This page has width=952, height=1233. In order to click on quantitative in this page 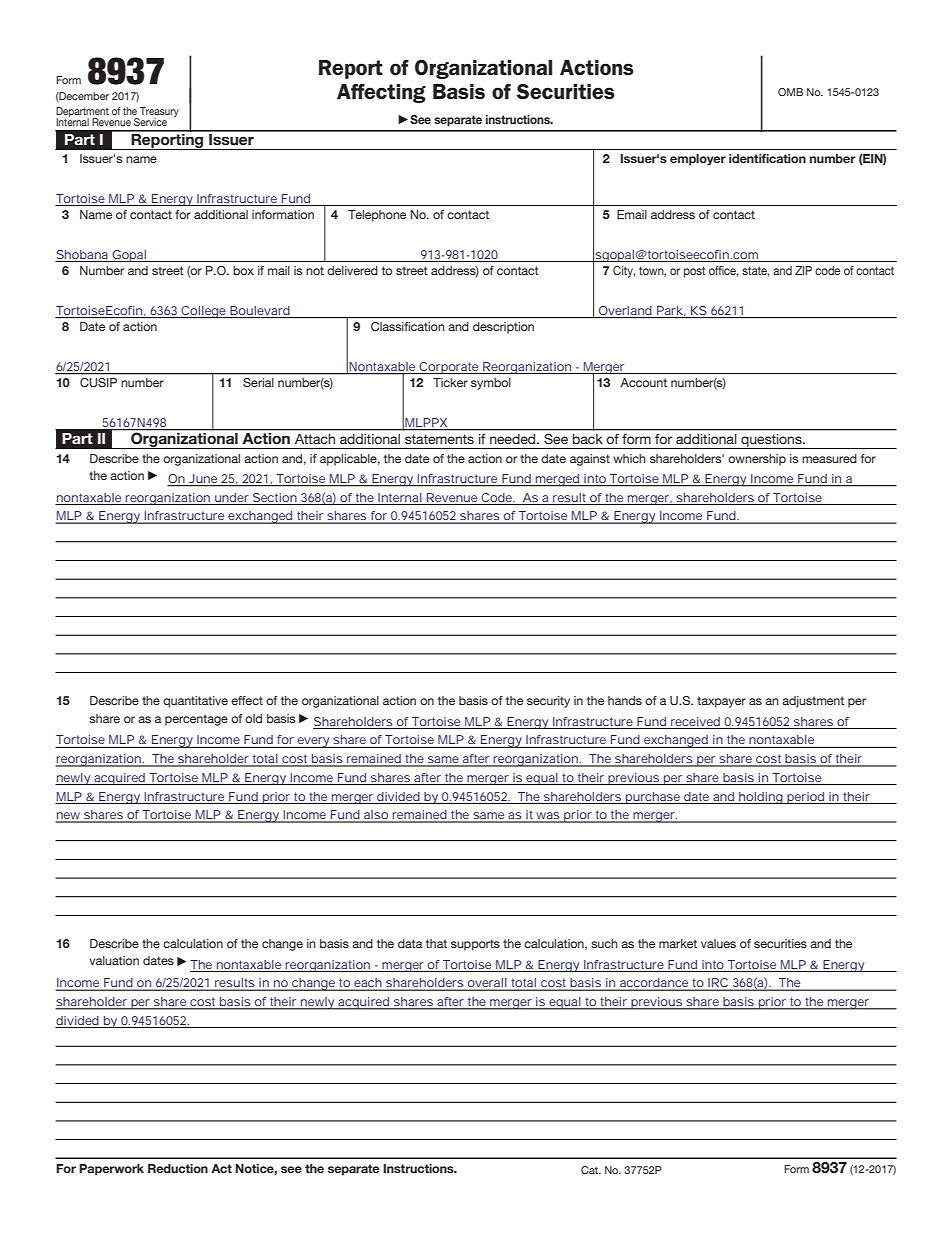, I will do `click(195, 702)`.
